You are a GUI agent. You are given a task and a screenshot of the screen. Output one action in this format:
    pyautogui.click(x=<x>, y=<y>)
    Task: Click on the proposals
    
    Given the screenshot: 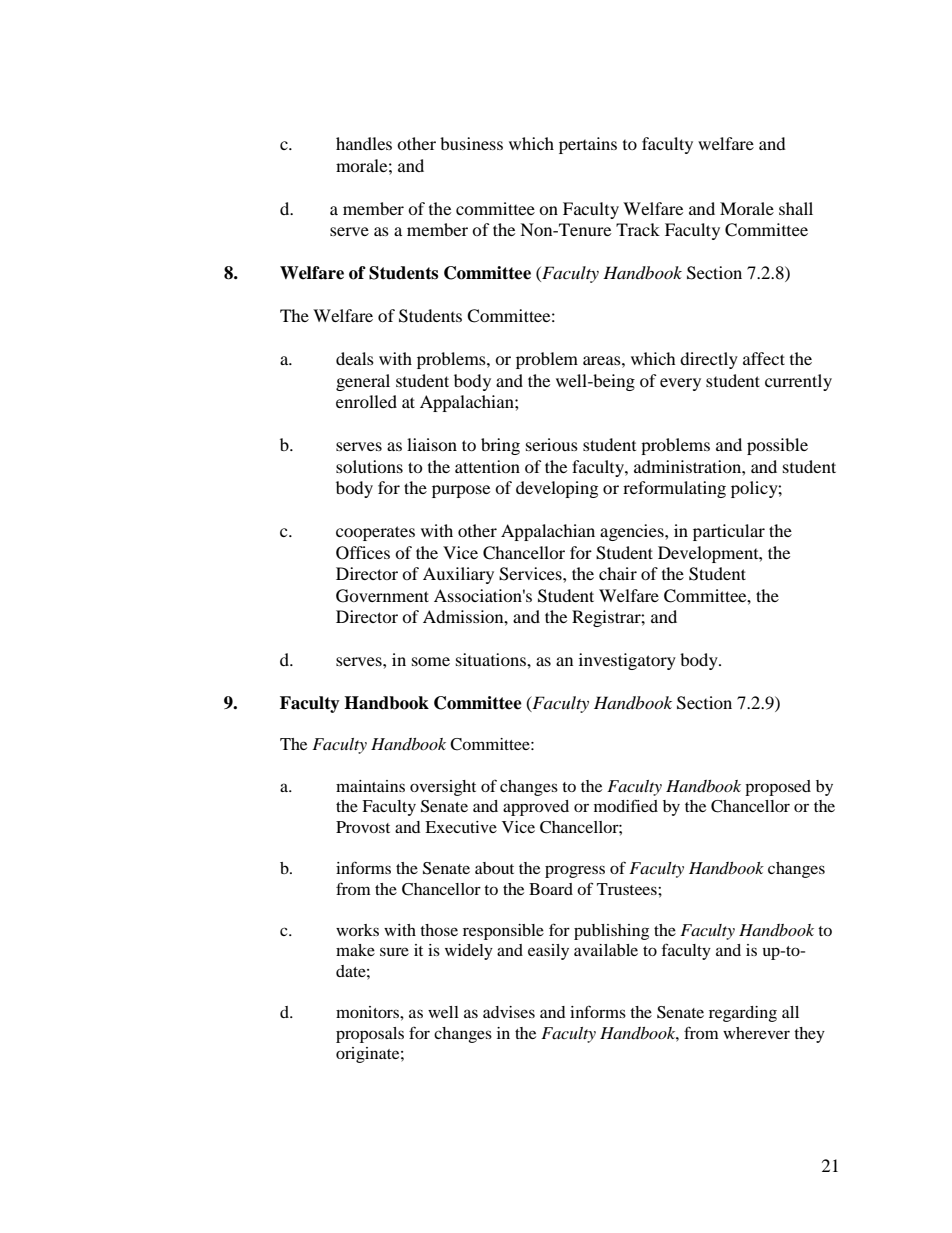 What is the action you would take?
    pyautogui.click(x=370, y=1035)
